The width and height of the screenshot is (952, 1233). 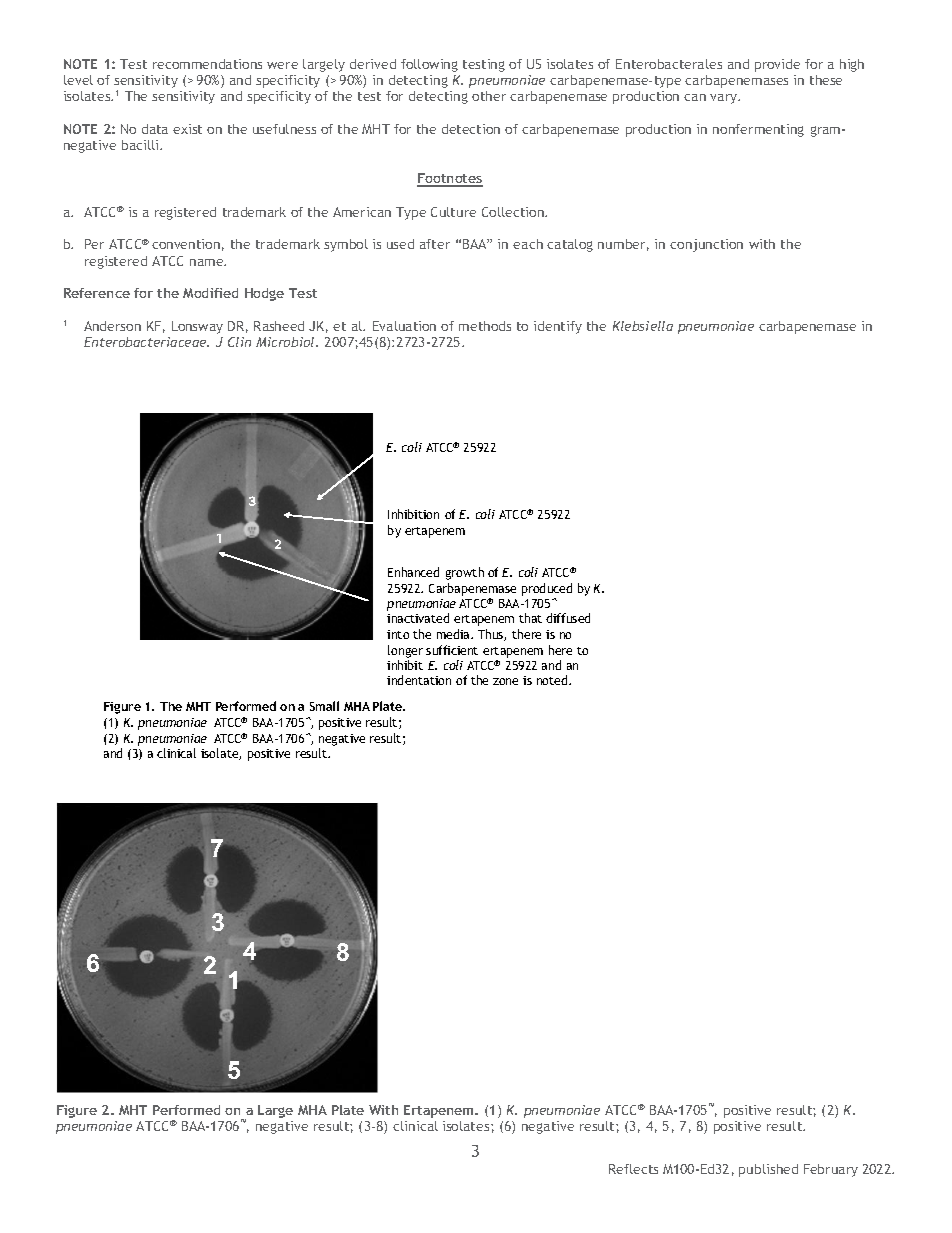 I want to click on other, so click(x=489, y=96).
